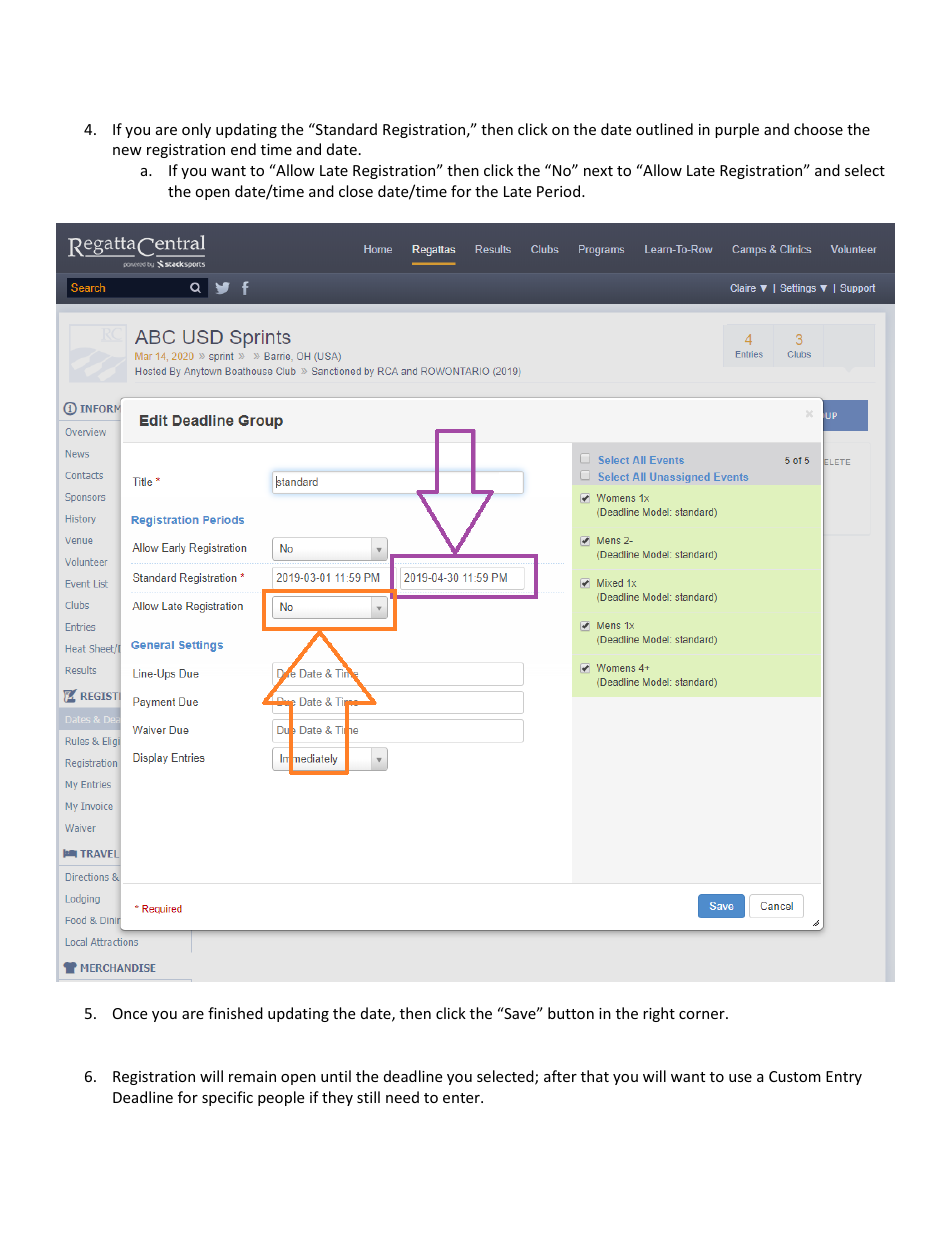 This screenshot has width=952, height=1233. What do you see at coordinates (243, 149) in the screenshot?
I see `end` at bounding box center [243, 149].
